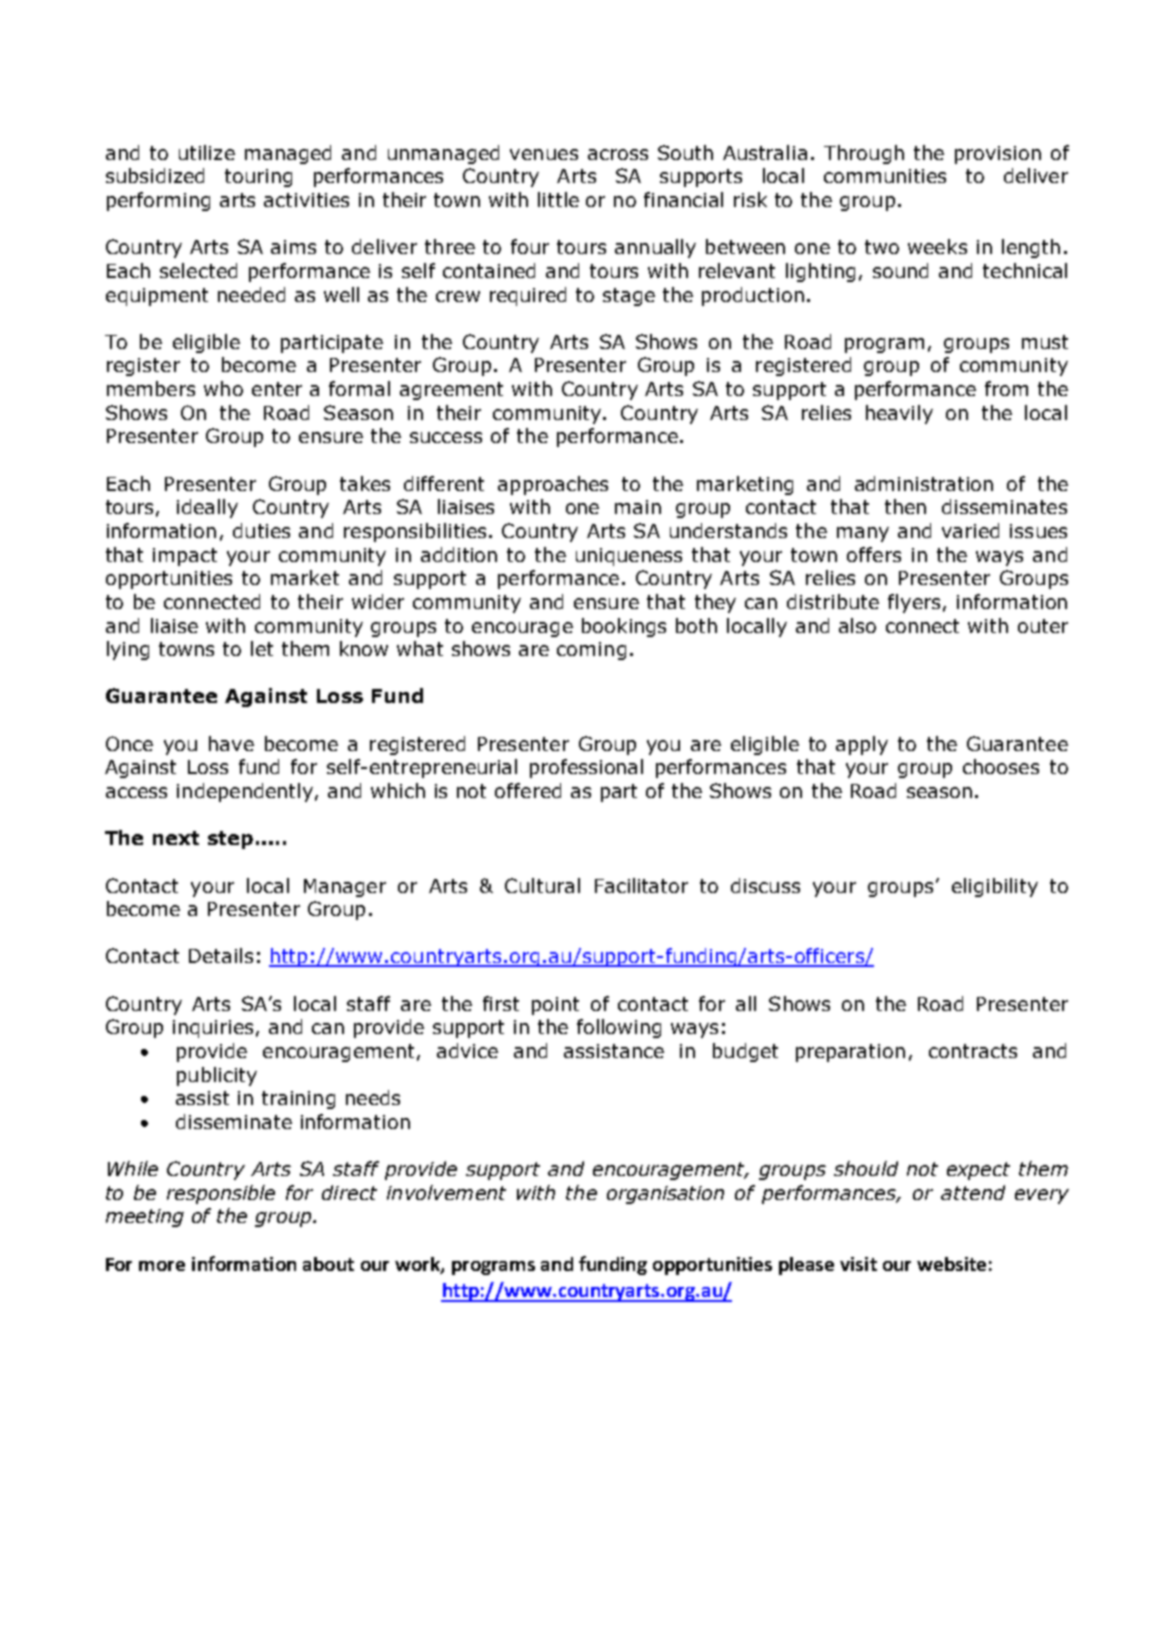  I want to click on touring, so click(258, 178).
